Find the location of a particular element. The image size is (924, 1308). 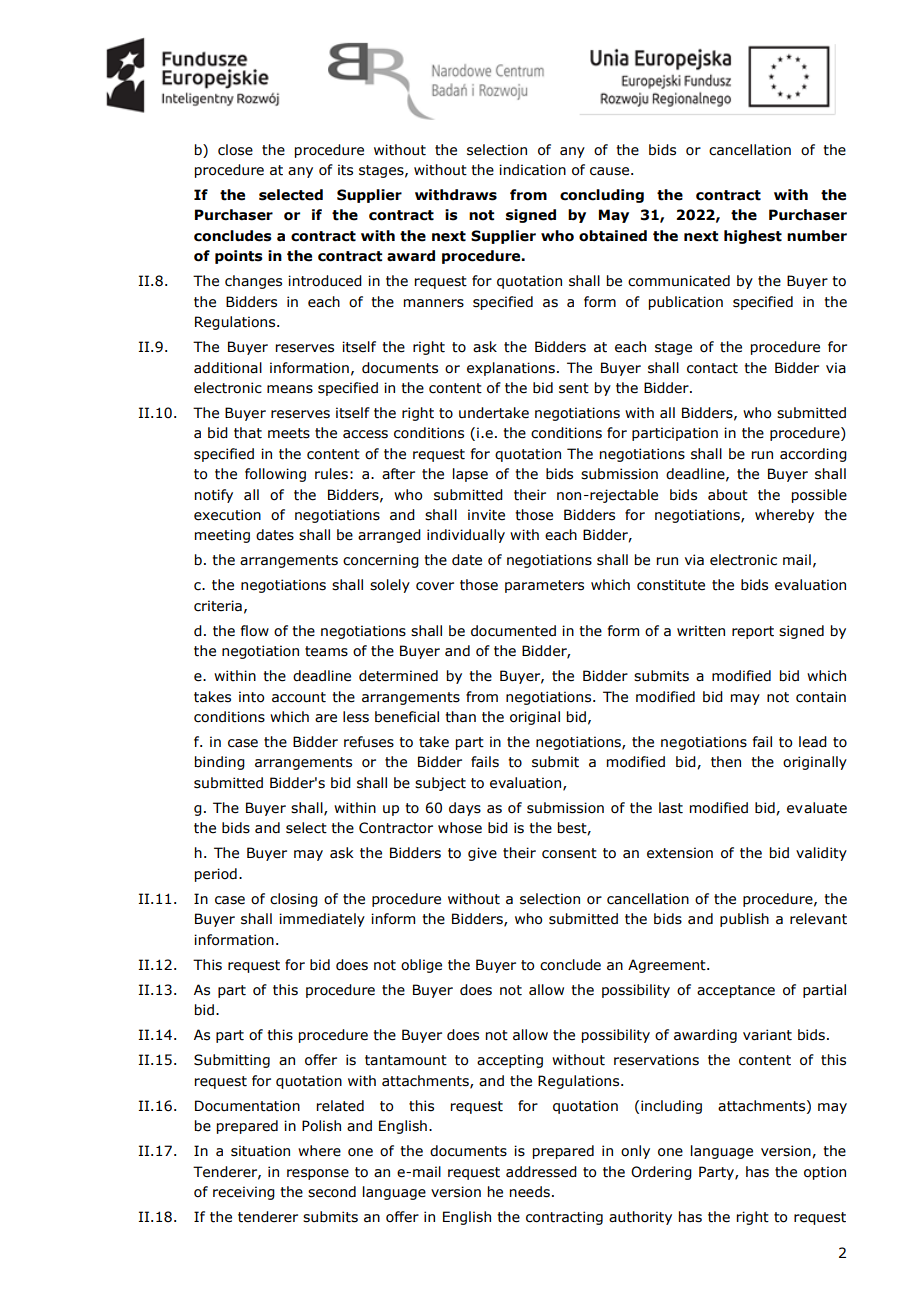

response is located at coordinates (318, 1174).
